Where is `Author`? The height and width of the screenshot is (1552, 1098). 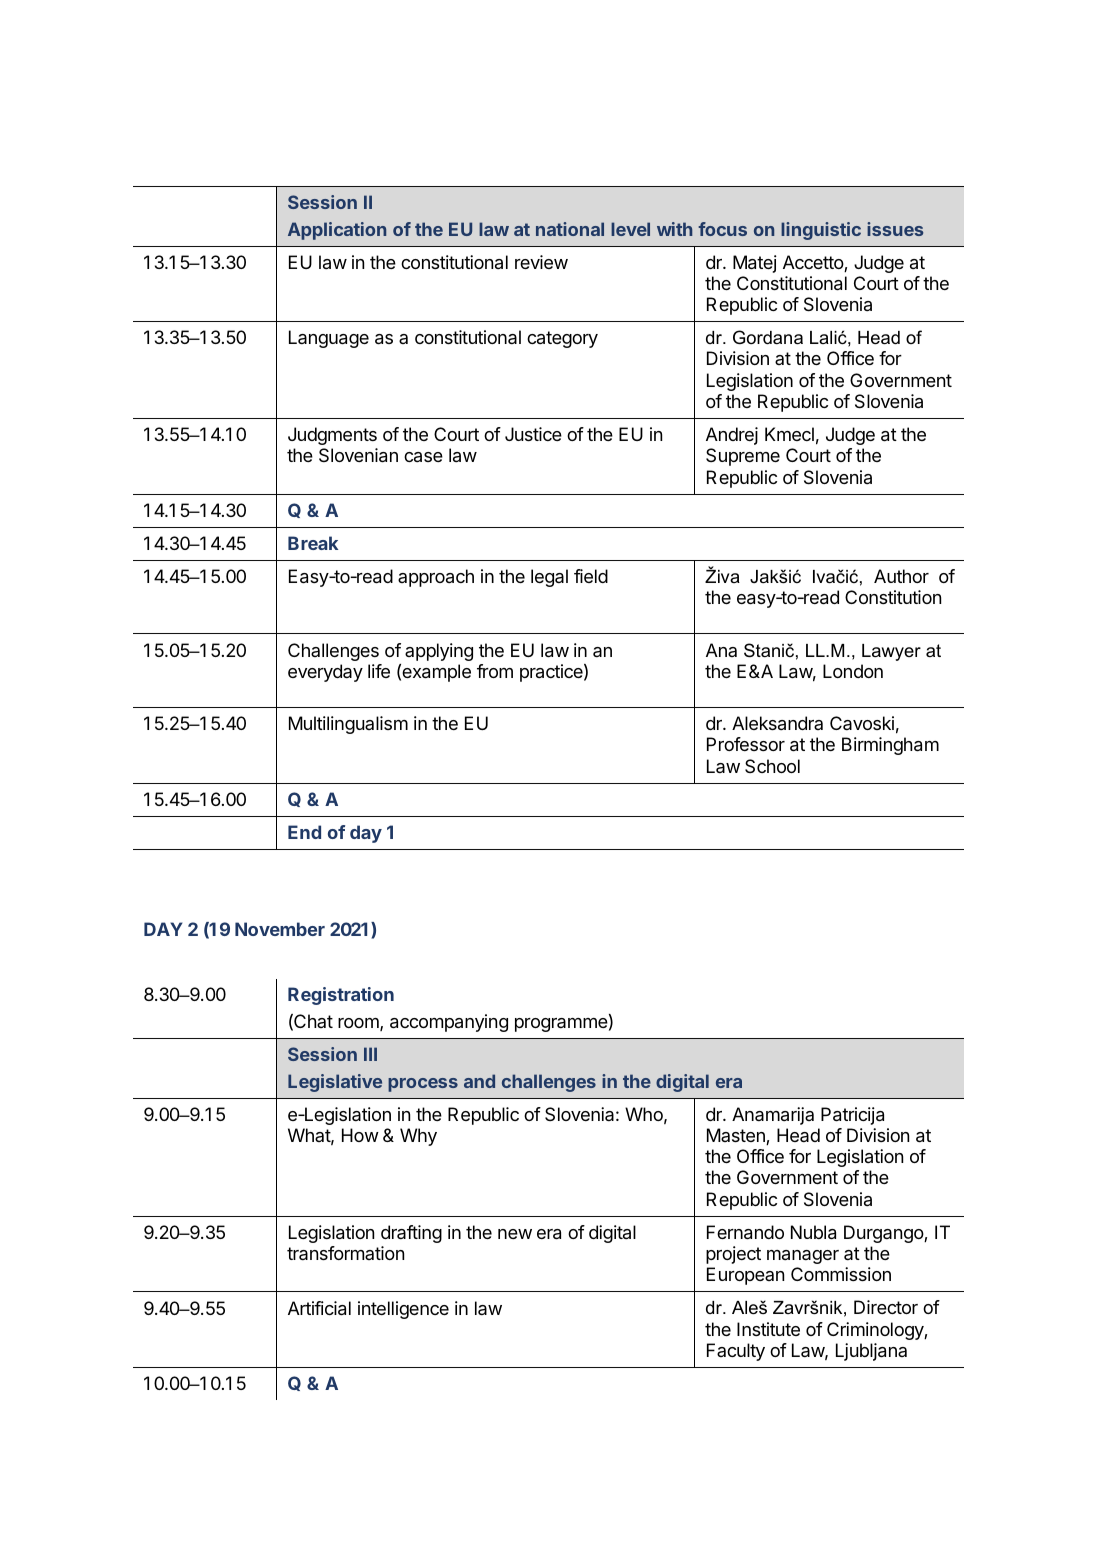 Author is located at coordinates (901, 576).
